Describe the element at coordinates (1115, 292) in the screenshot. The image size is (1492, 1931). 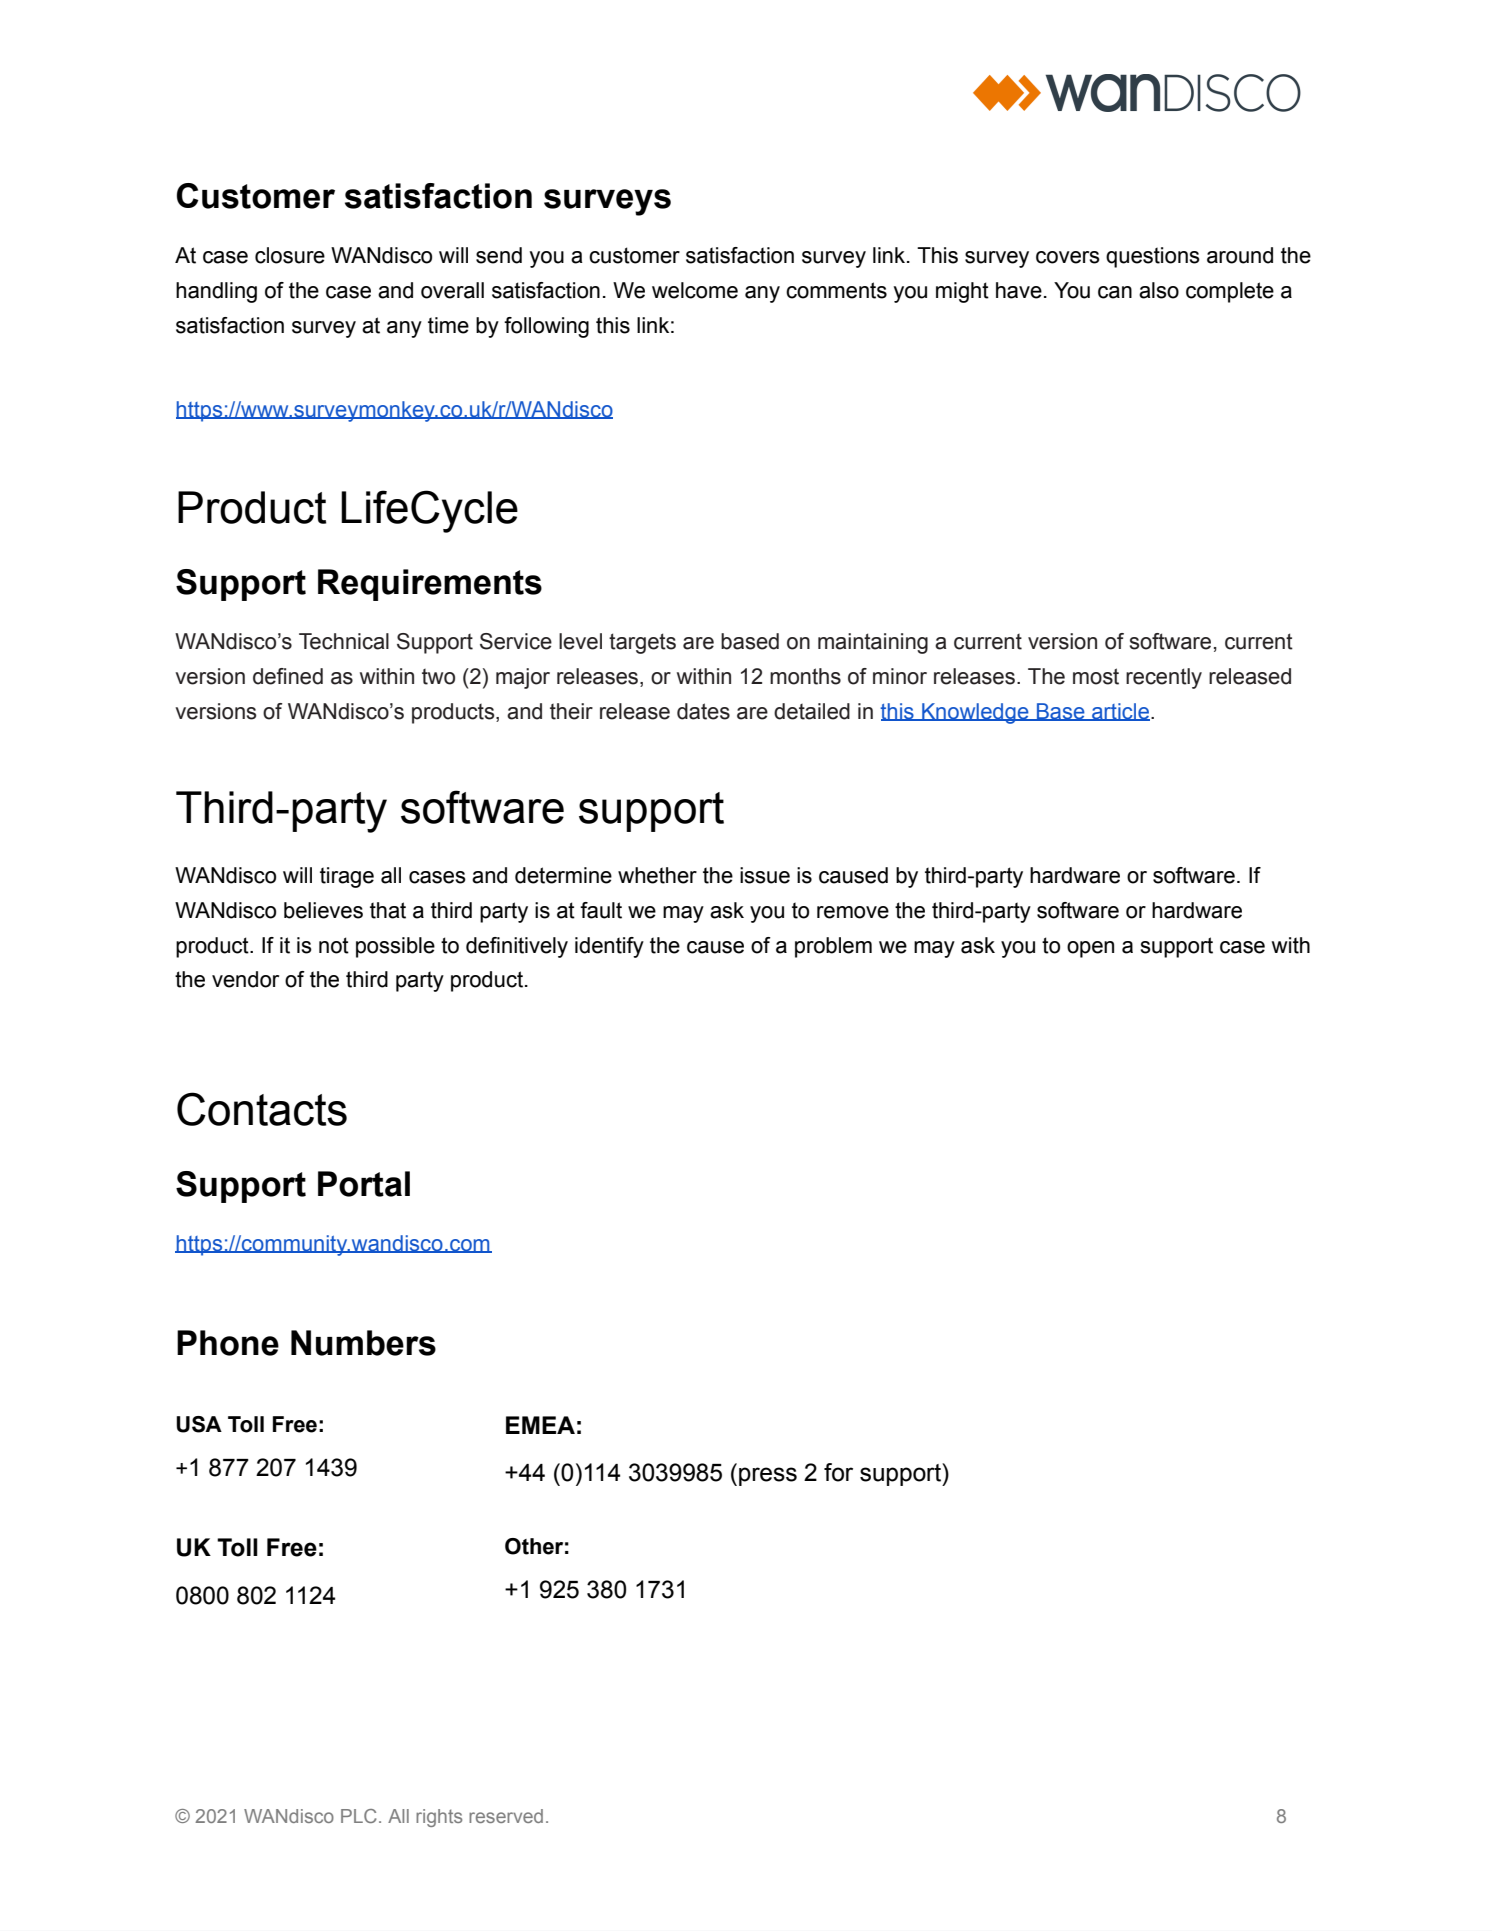
I see `can` at that location.
